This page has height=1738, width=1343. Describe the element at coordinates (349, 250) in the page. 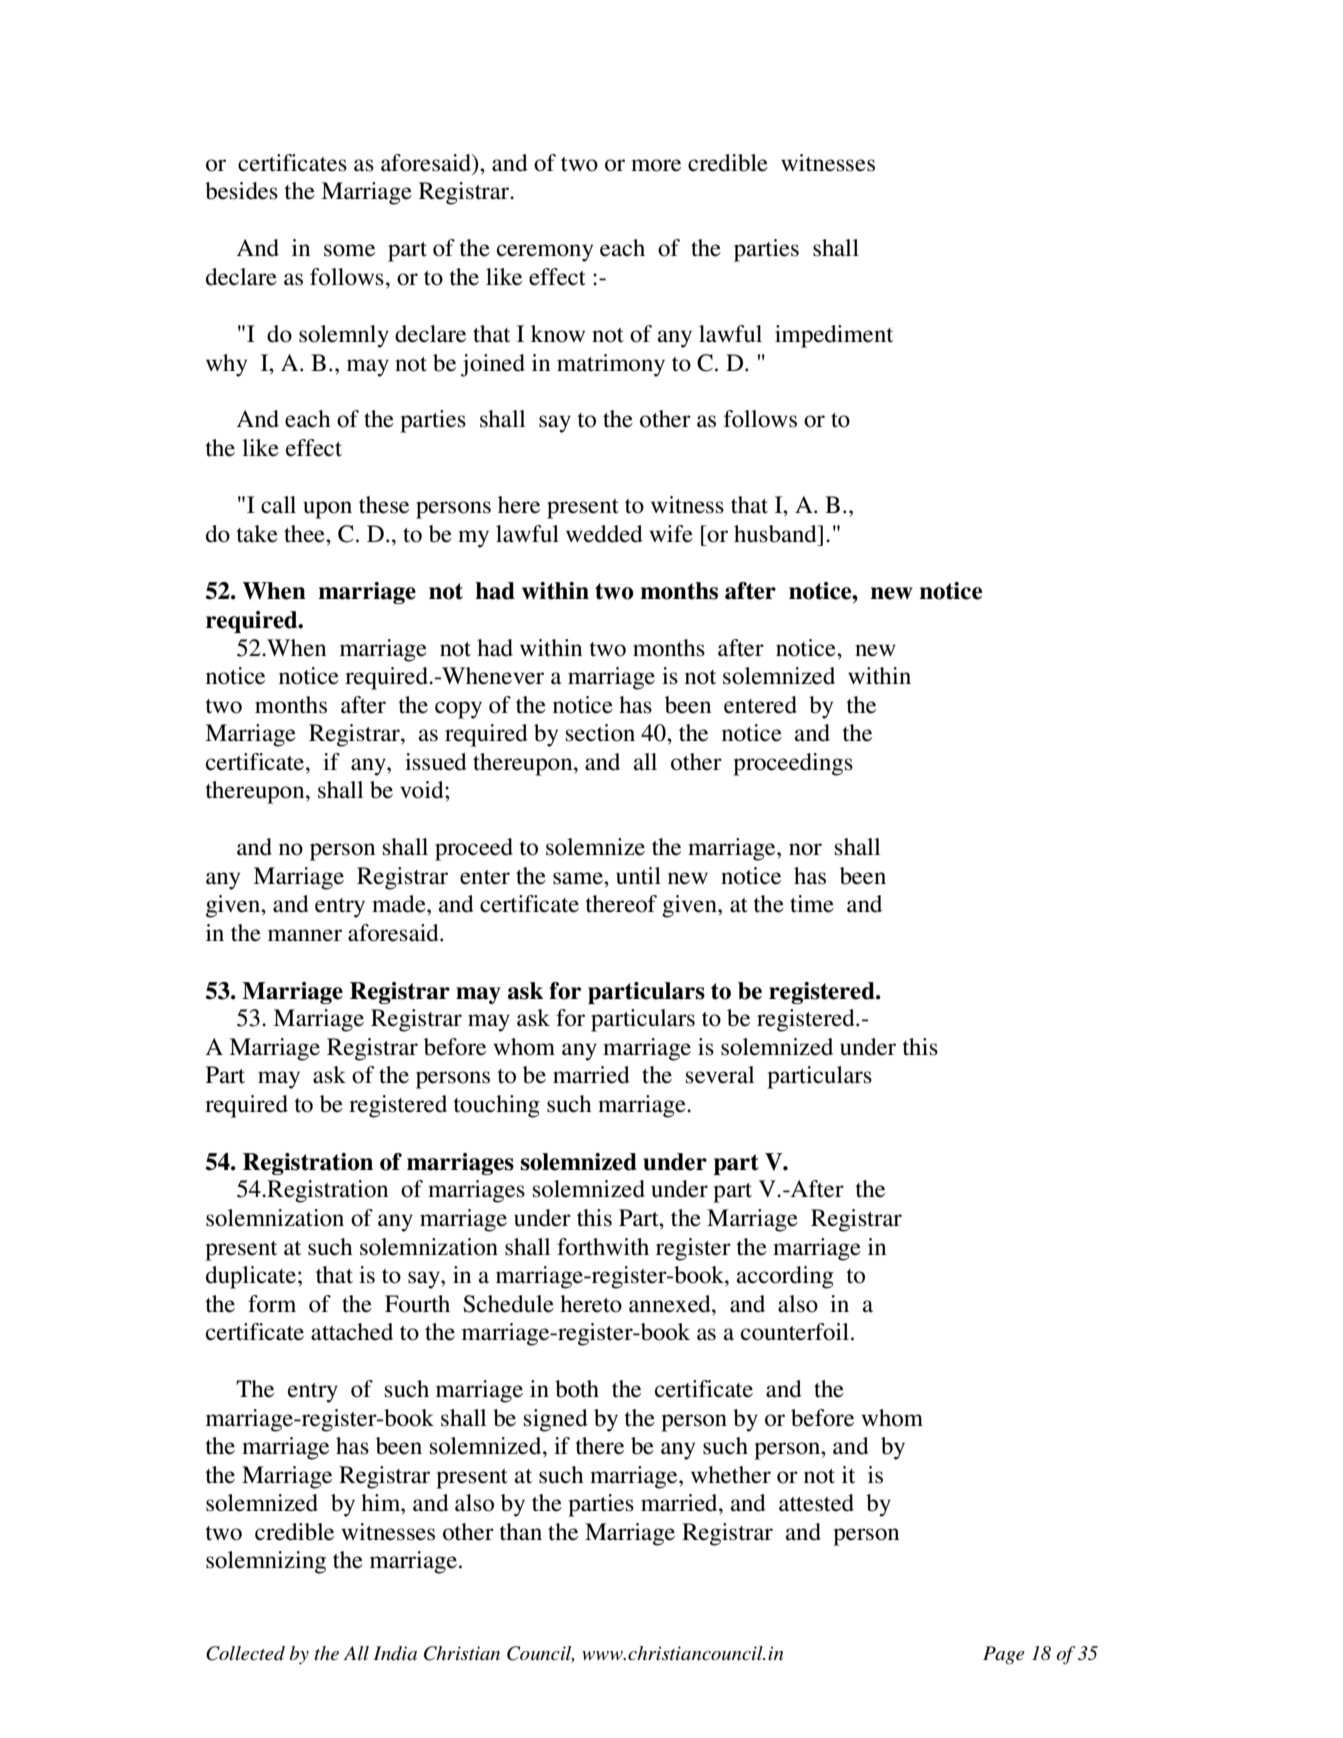

I see `some` at that location.
